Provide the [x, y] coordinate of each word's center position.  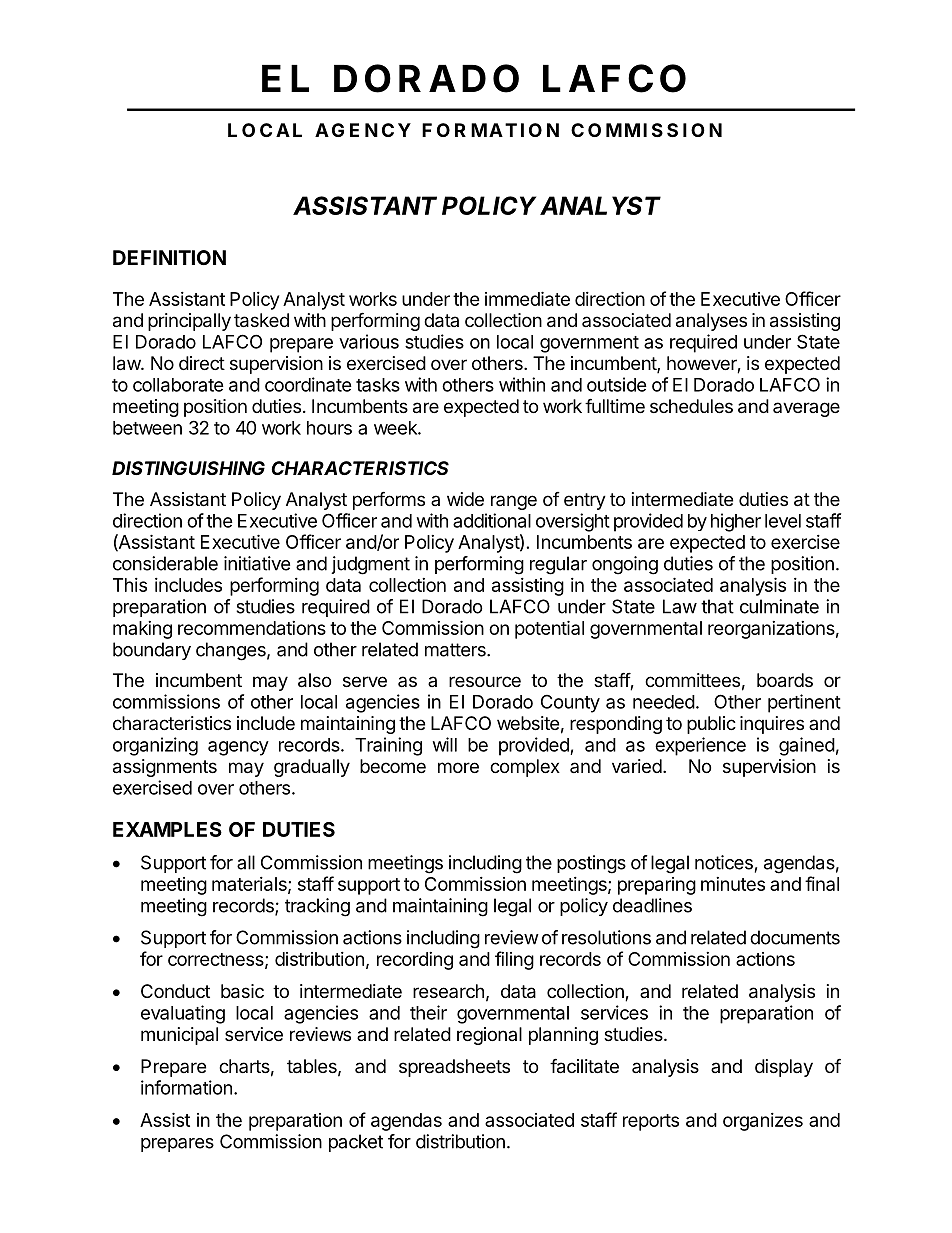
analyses [711, 322]
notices [724, 862]
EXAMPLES [167, 829]
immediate [527, 298]
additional [492, 520]
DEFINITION [169, 257]
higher [736, 522]
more [458, 767]
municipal [179, 1036]
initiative [257, 563]
